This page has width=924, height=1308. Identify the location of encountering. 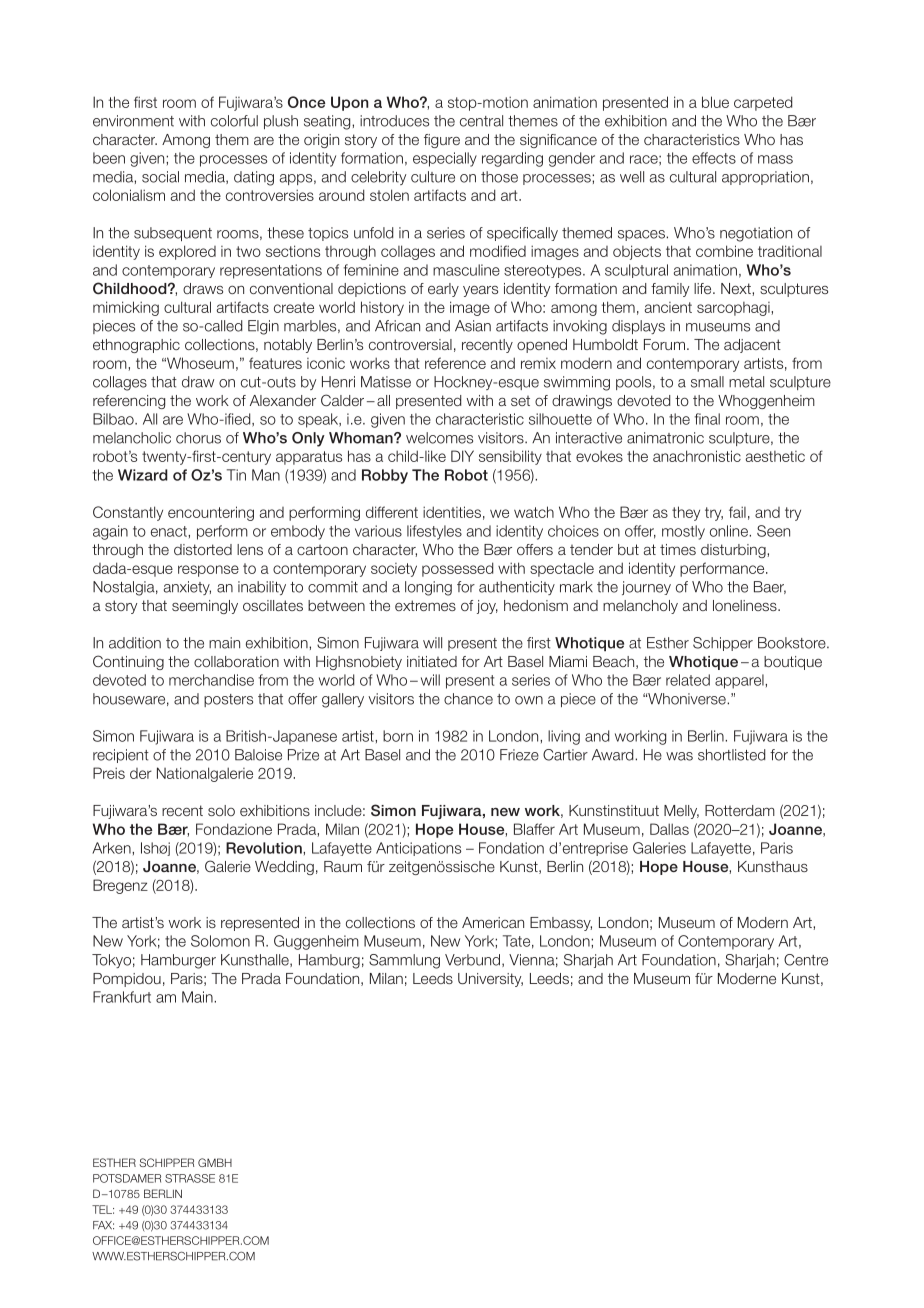
(211, 513).
